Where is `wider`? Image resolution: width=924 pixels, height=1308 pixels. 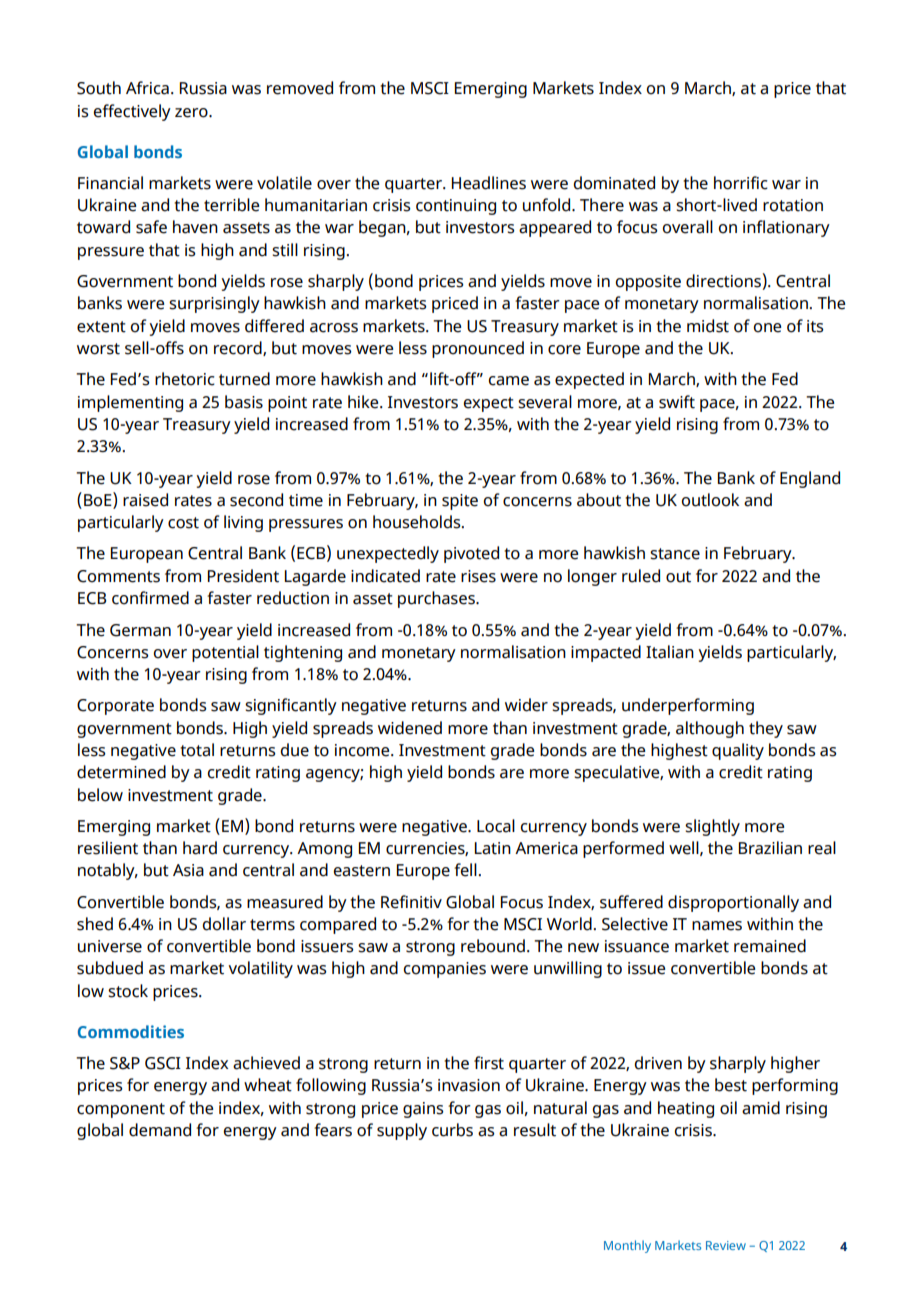
wider is located at coordinates (526, 705).
